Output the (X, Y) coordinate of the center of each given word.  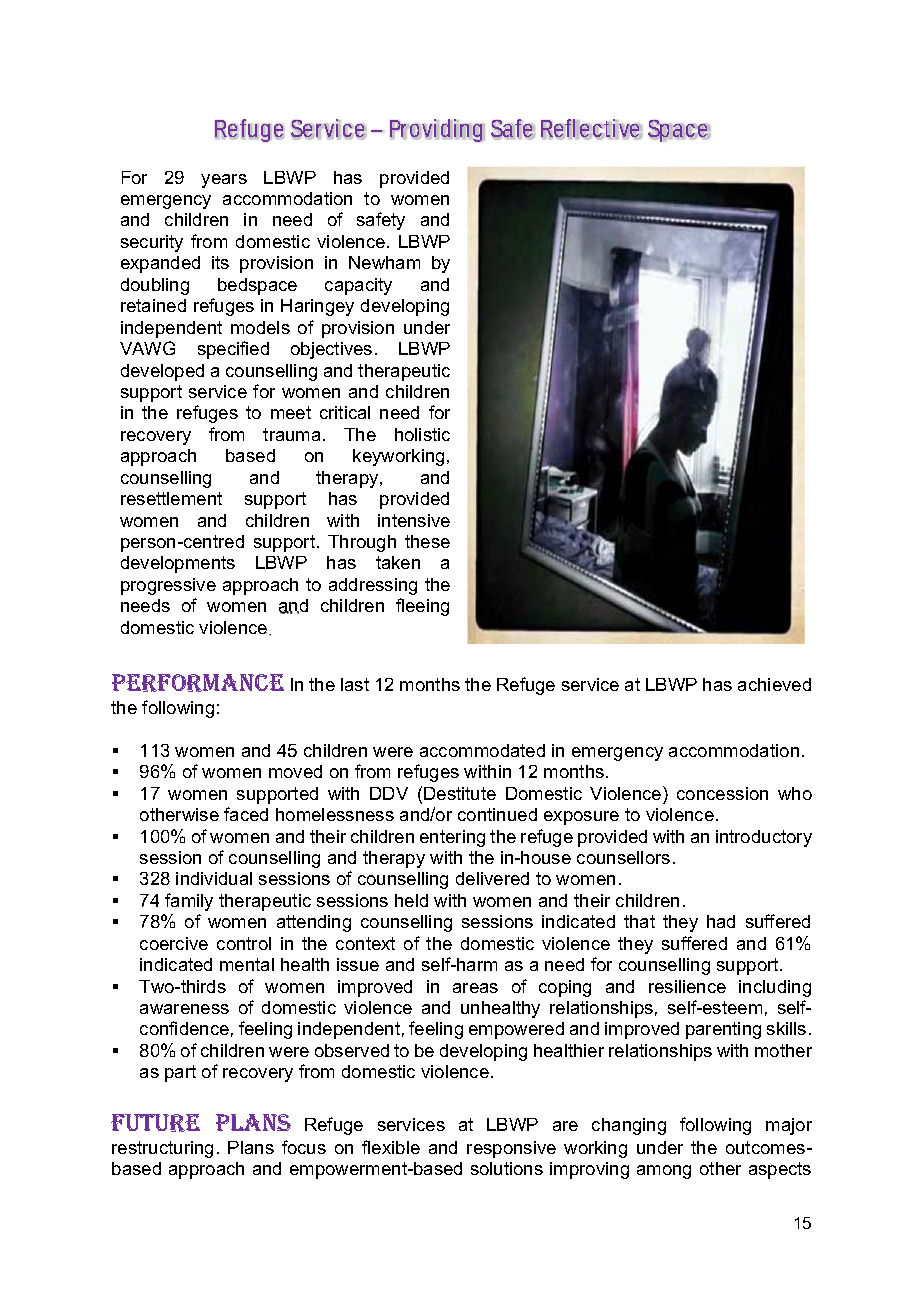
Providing (437, 130)
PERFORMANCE (198, 683)
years (224, 181)
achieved (774, 684)
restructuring (162, 1149)
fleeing (422, 607)
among (664, 1172)
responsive (511, 1149)
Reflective (592, 129)
